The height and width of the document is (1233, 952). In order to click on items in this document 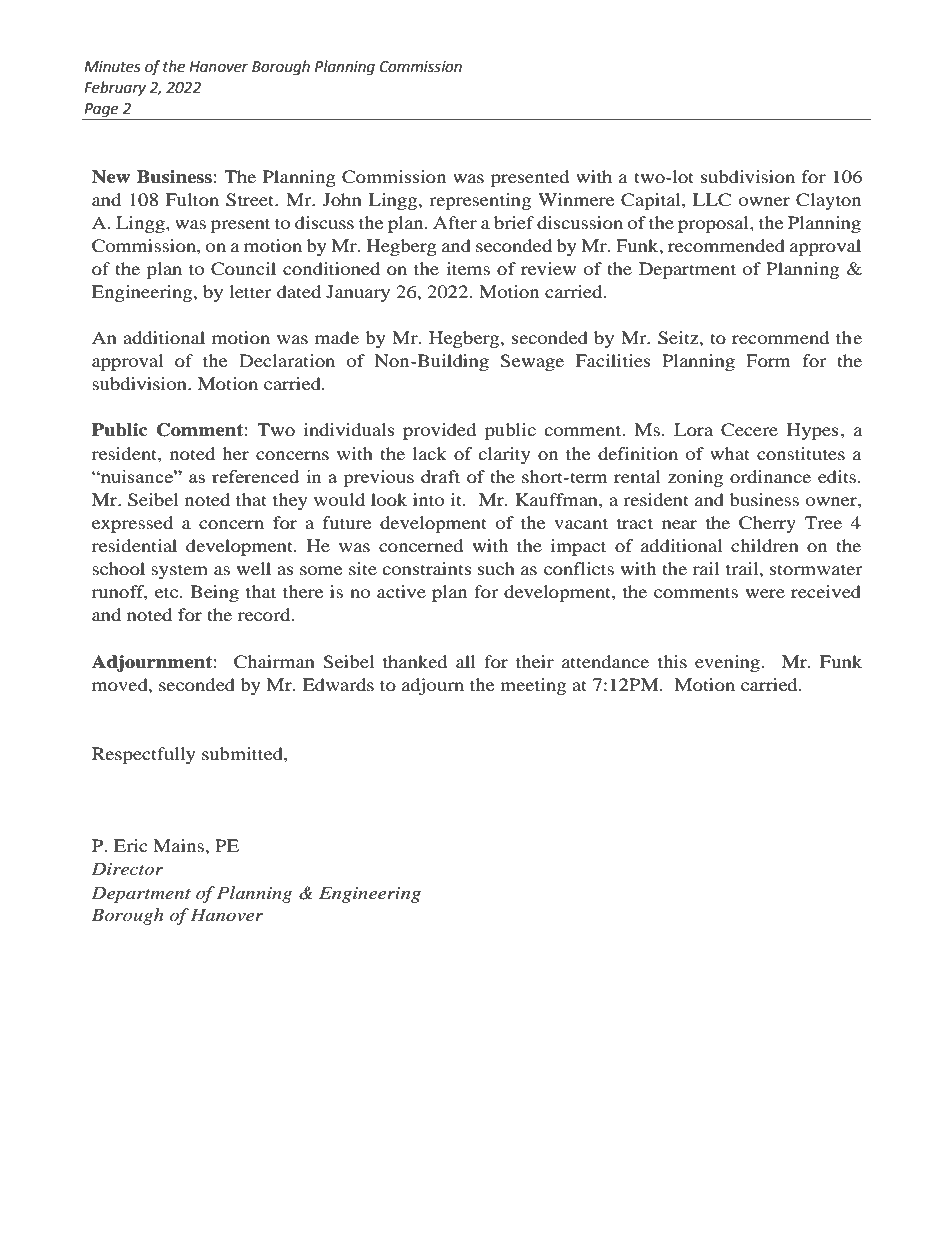, I will do `click(468, 268)`.
